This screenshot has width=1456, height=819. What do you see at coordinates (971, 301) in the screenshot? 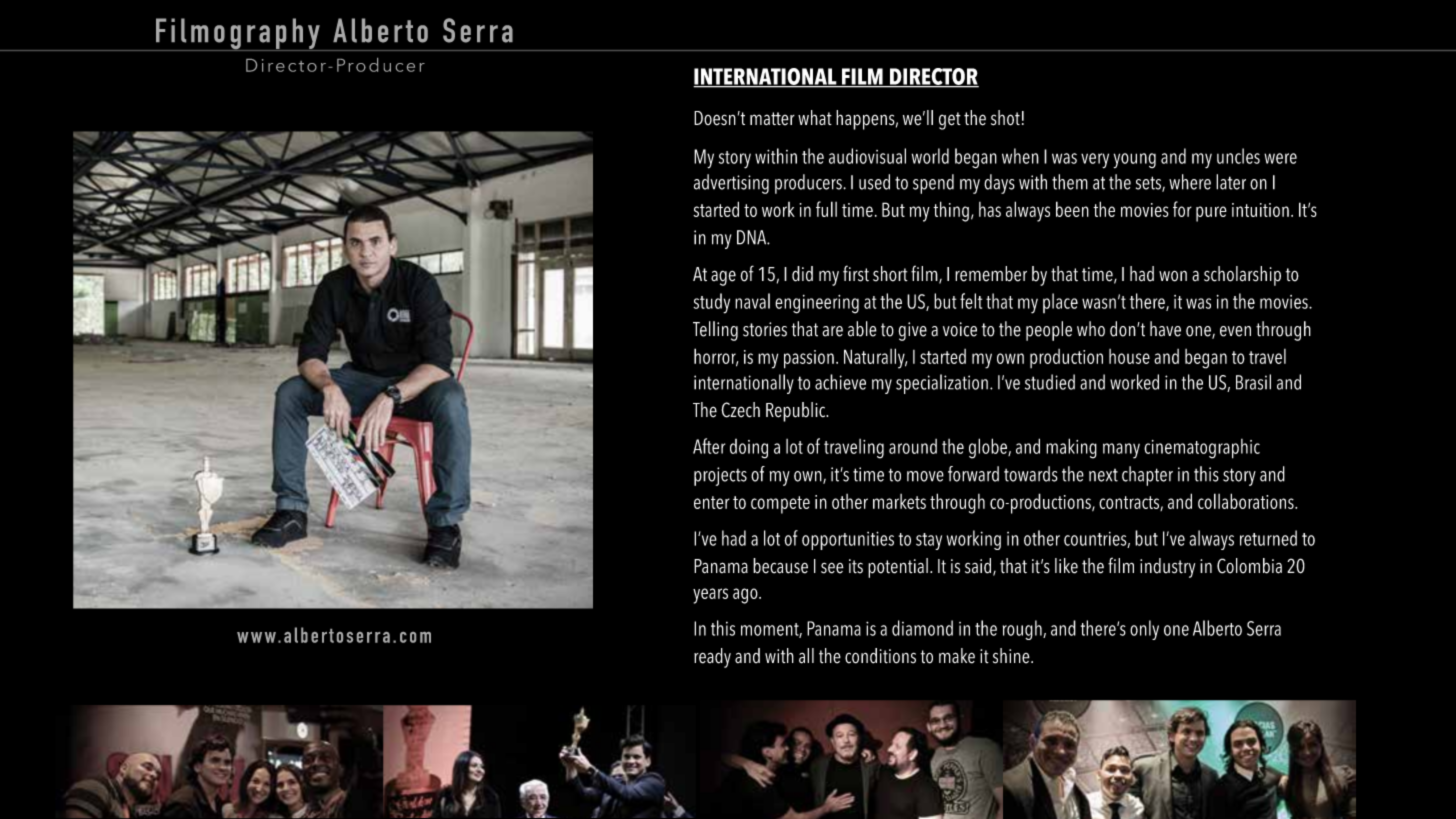
I see `felt` at bounding box center [971, 301].
